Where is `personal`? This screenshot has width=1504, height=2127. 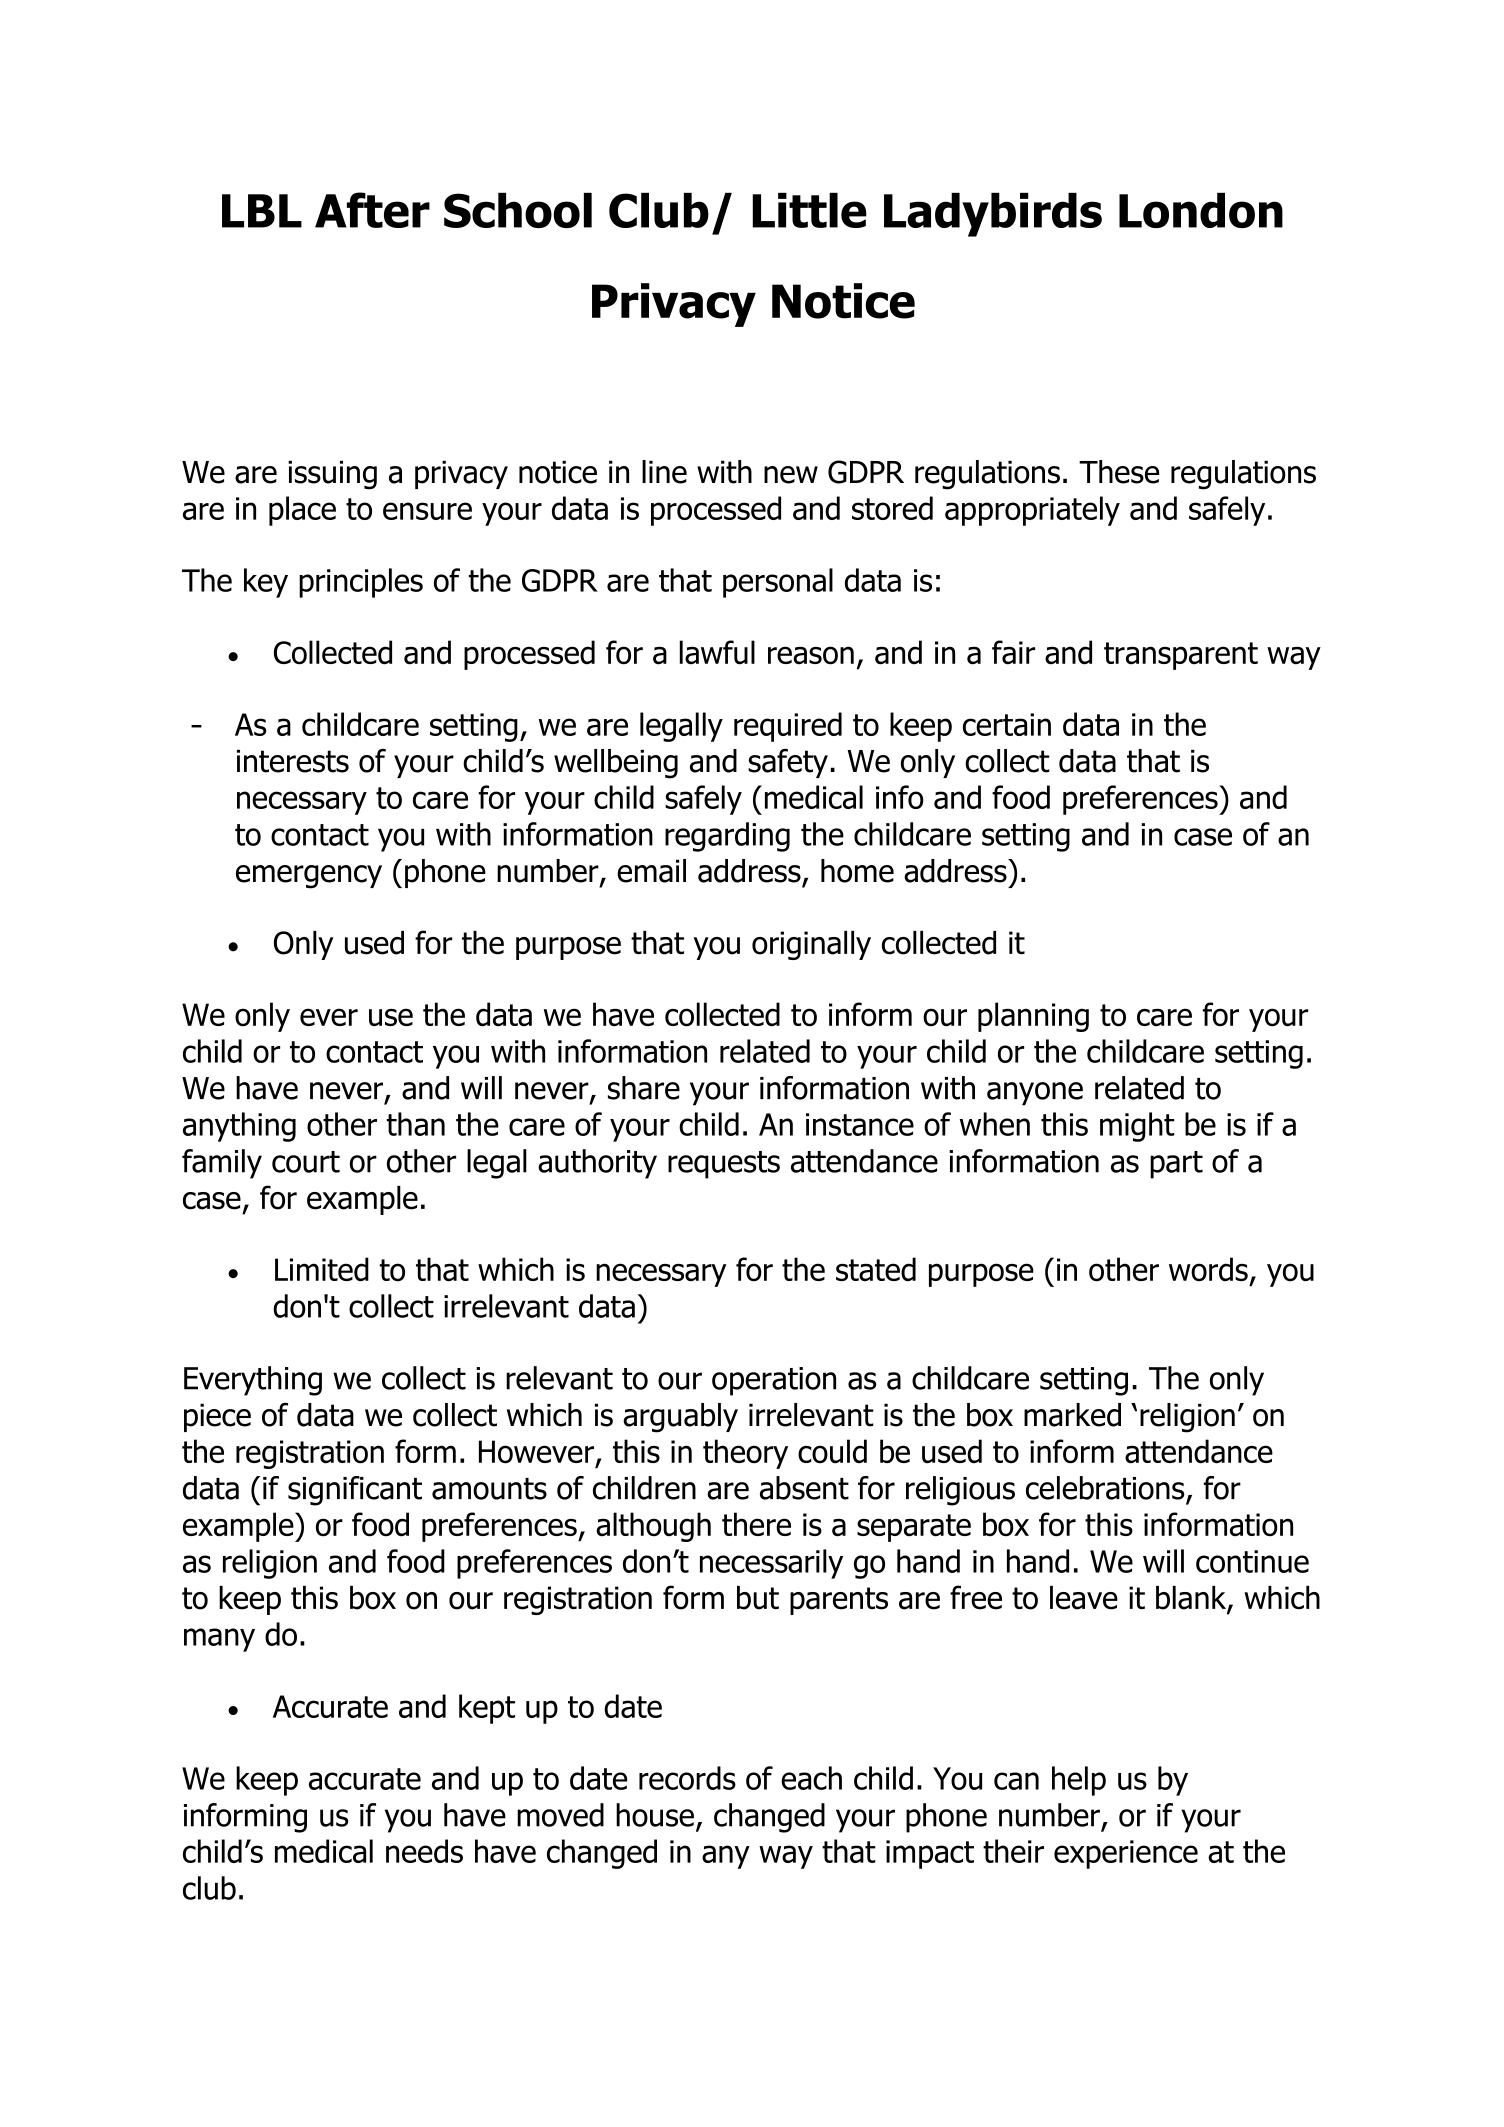 personal is located at coordinates (778, 583).
